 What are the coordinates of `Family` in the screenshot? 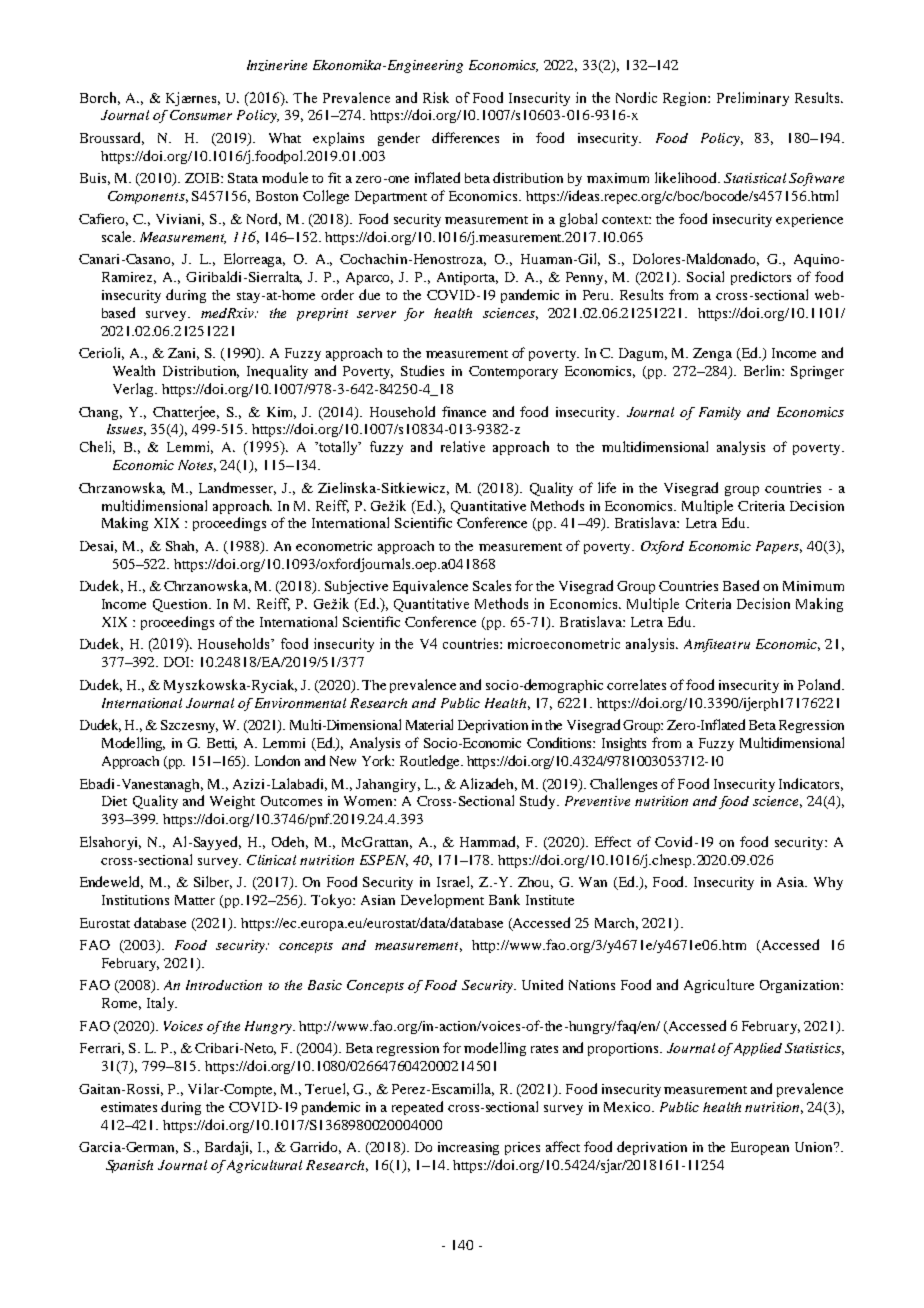 It's located at (720, 413).
